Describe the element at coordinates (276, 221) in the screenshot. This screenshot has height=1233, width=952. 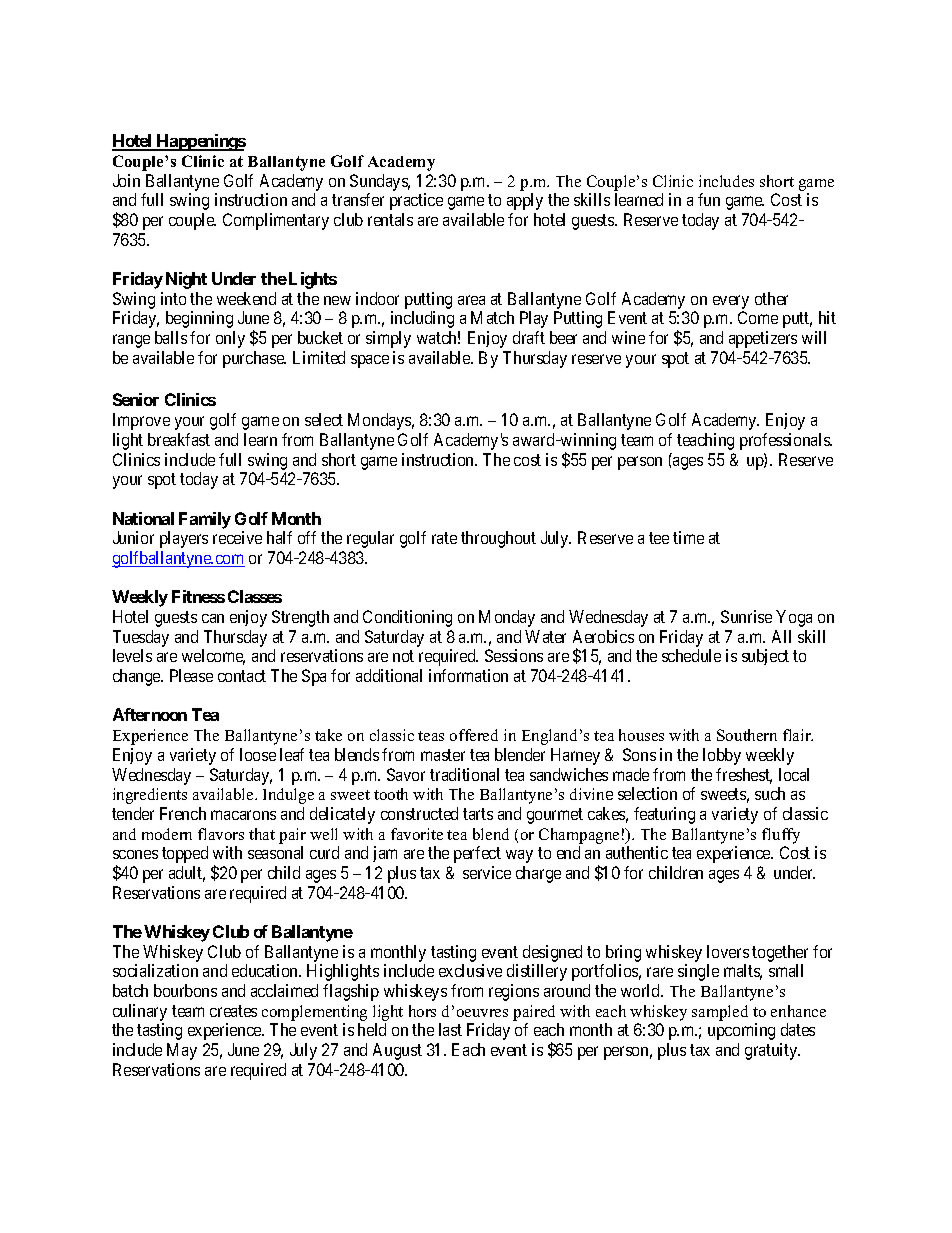
I see `Complimentary` at that location.
